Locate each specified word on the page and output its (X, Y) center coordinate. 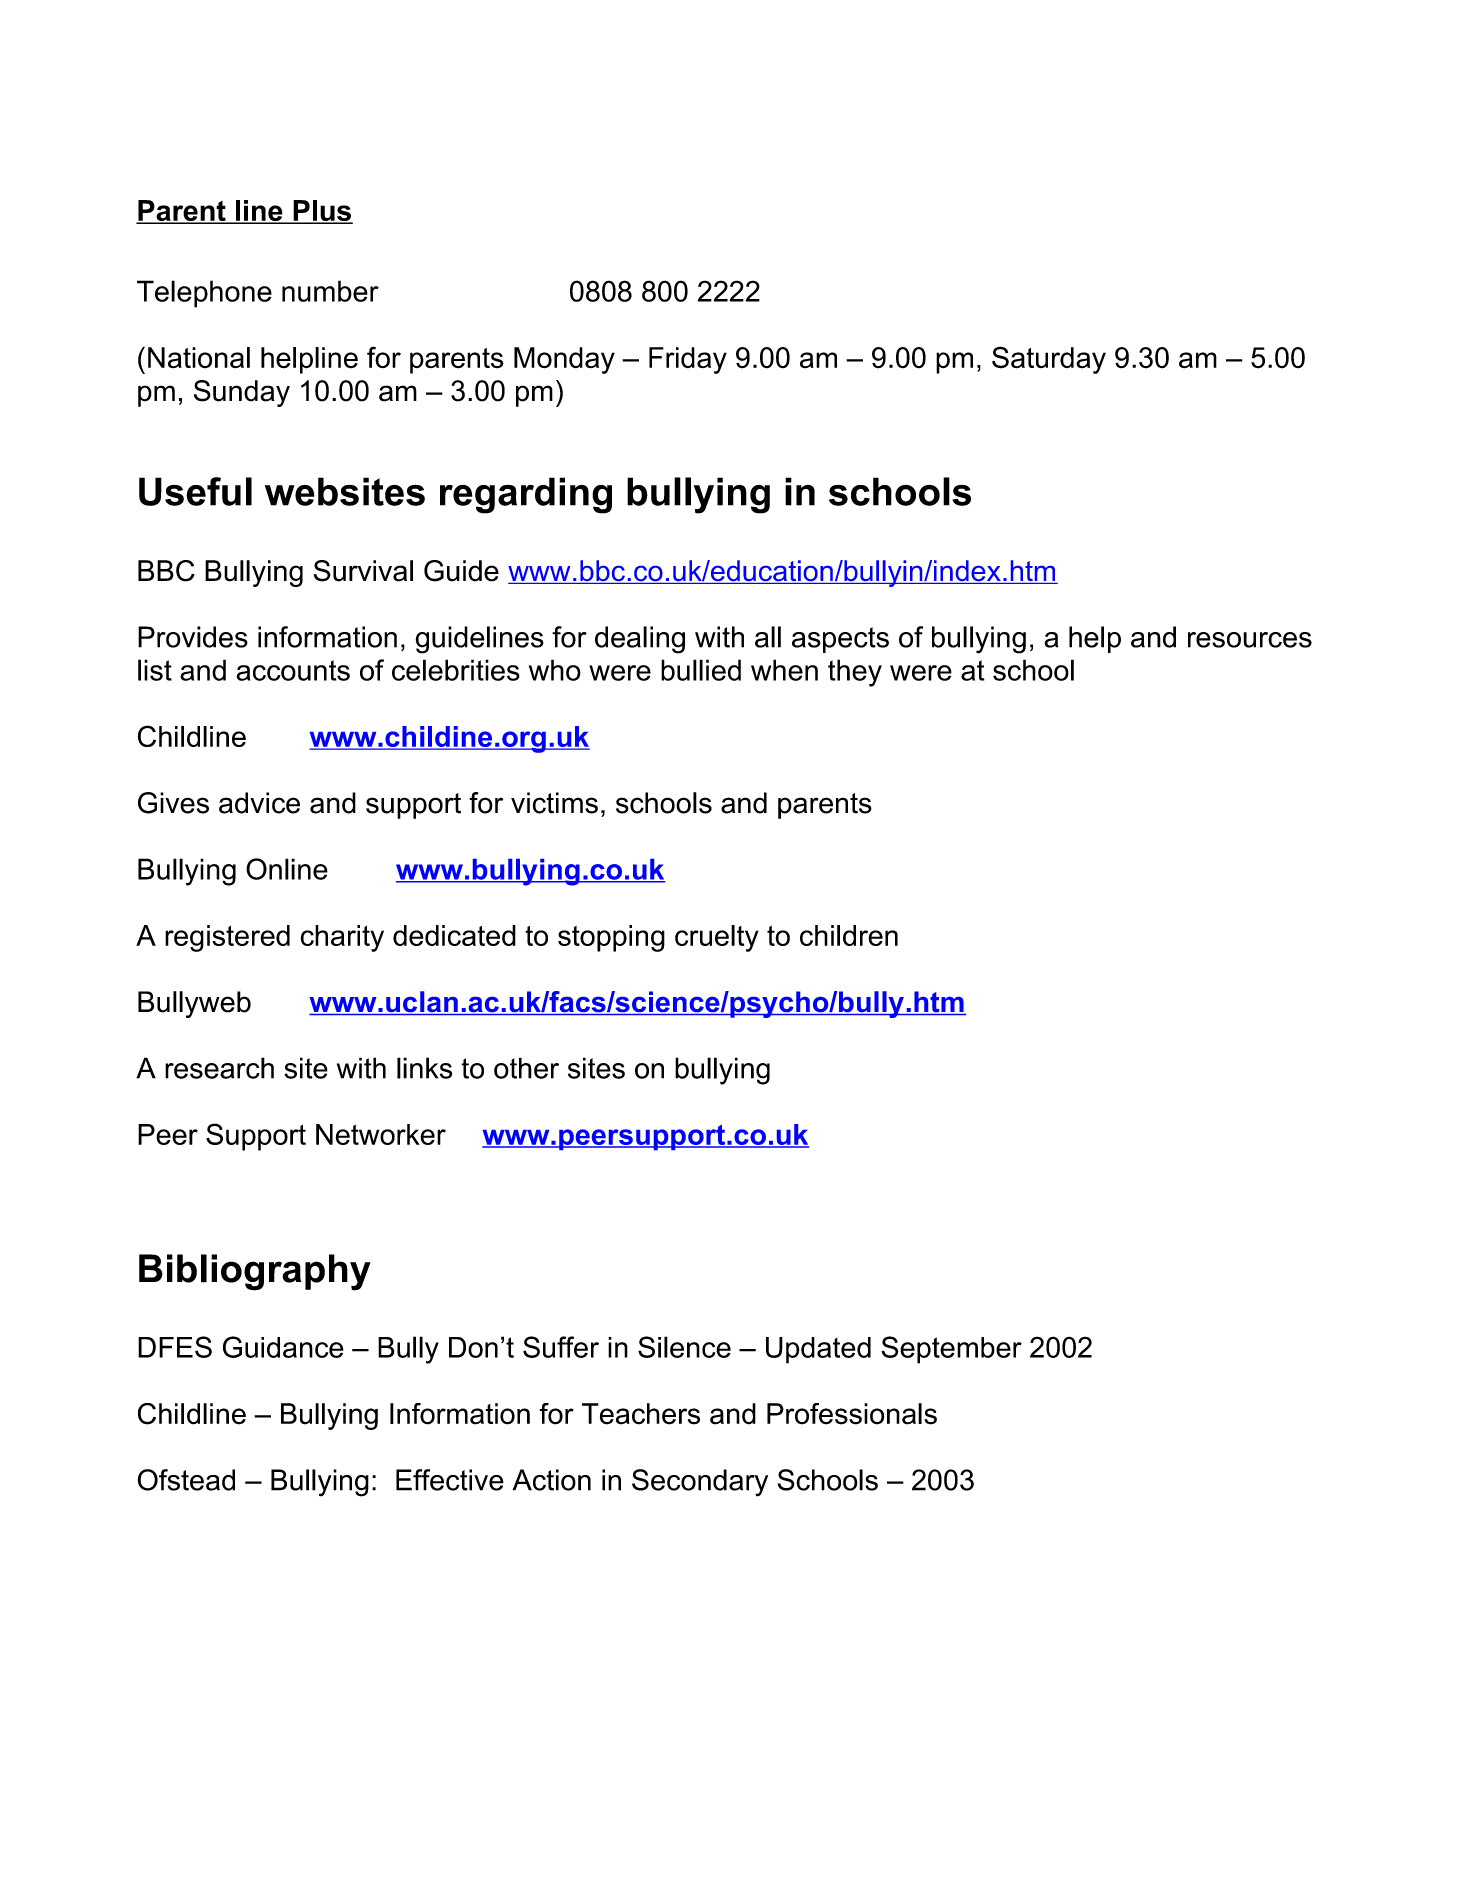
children (849, 935)
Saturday (1049, 360)
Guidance (283, 1347)
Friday (688, 360)
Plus (322, 212)
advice (259, 803)
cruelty (717, 938)
